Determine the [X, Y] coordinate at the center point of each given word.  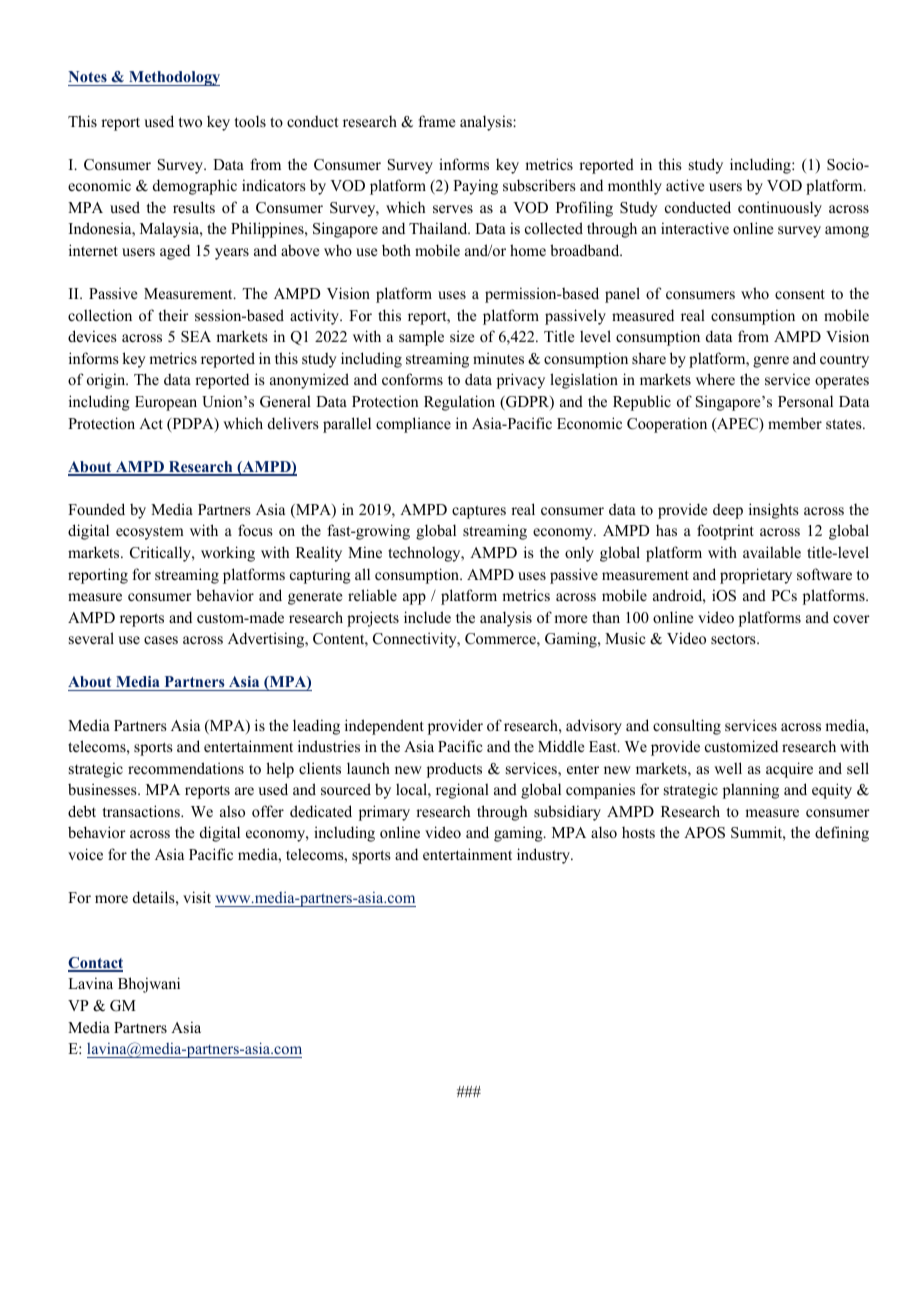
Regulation [459, 403]
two [190, 122]
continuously [780, 209]
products [454, 770]
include [427, 617]
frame [436, 121]
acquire [789, 770]
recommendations [186, 768]
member [795, 423]
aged [175, 252]
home [528, 250]
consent [800, 294]
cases [161, 640]
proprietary [756, 576]
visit [197, 897]
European [166, 403]
